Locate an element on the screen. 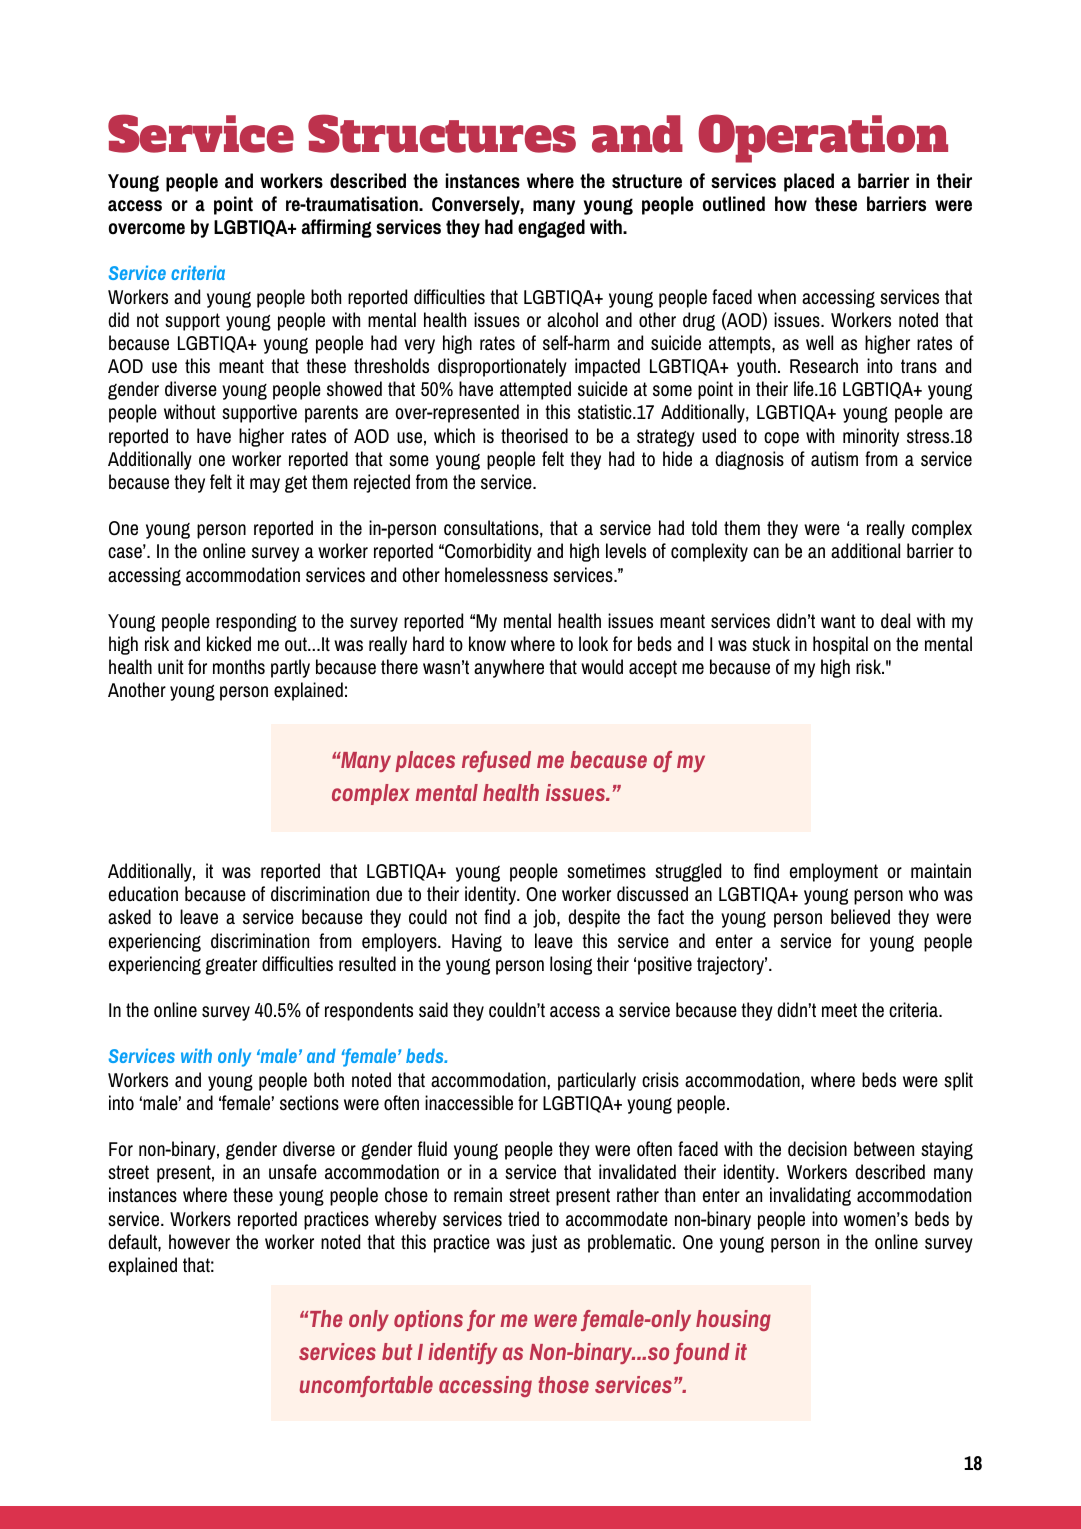  responding is located at coordinates (256, 622).
